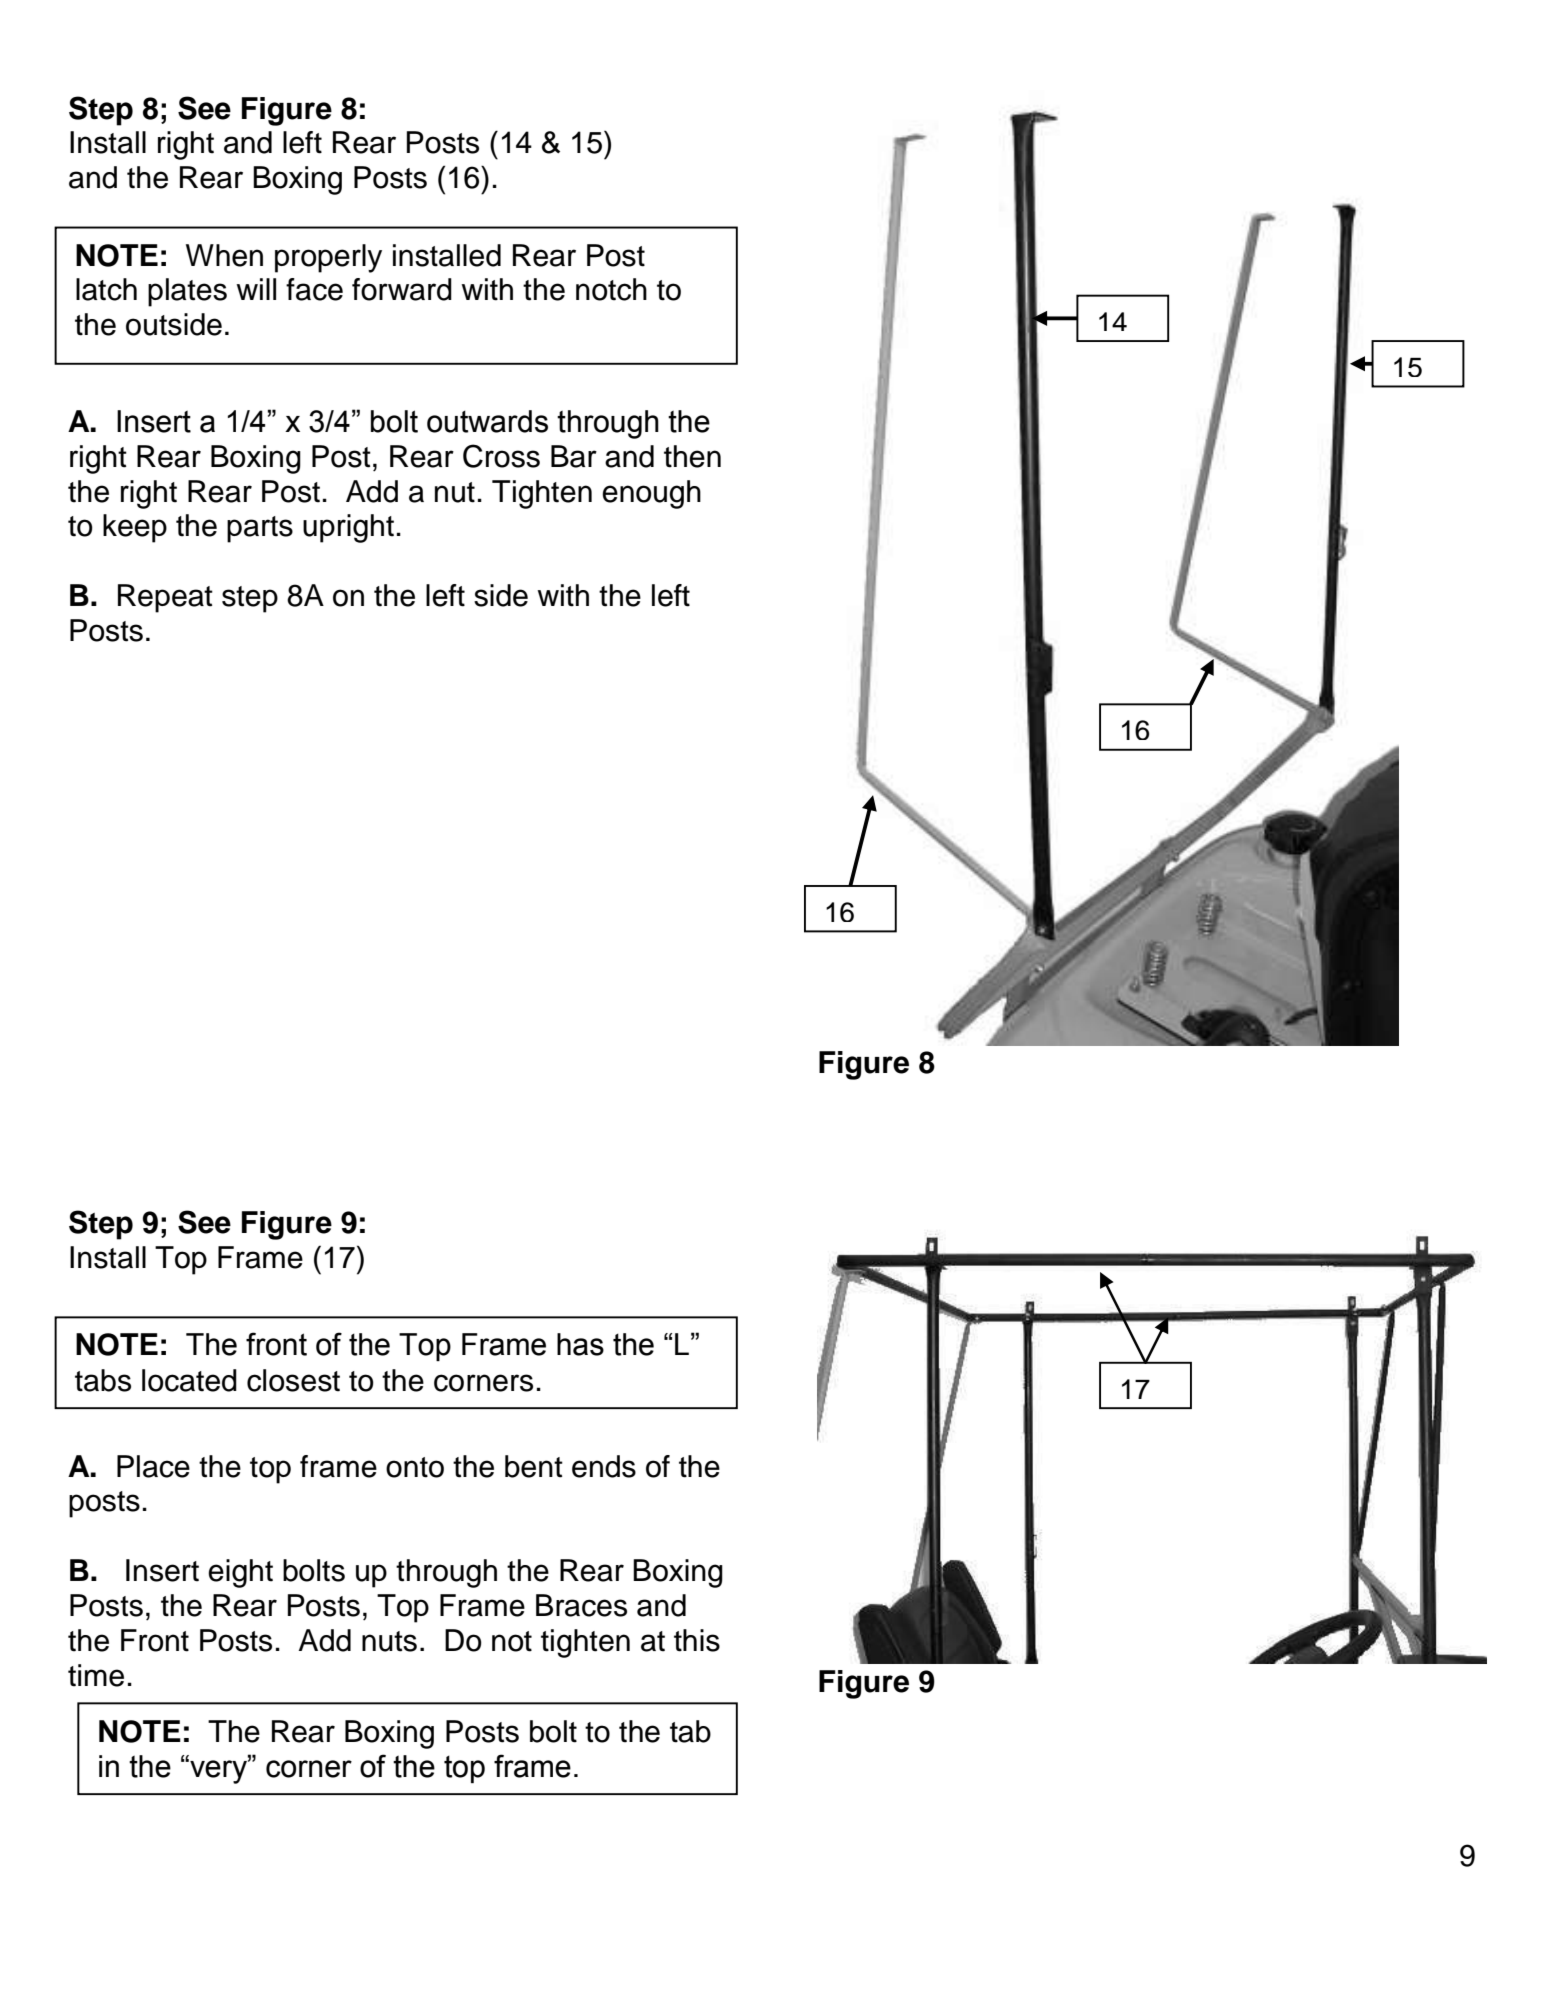  What do you see at coordinates (389, 1641) in the page?
I see `nuts` at bounding box center [389, 1641].
